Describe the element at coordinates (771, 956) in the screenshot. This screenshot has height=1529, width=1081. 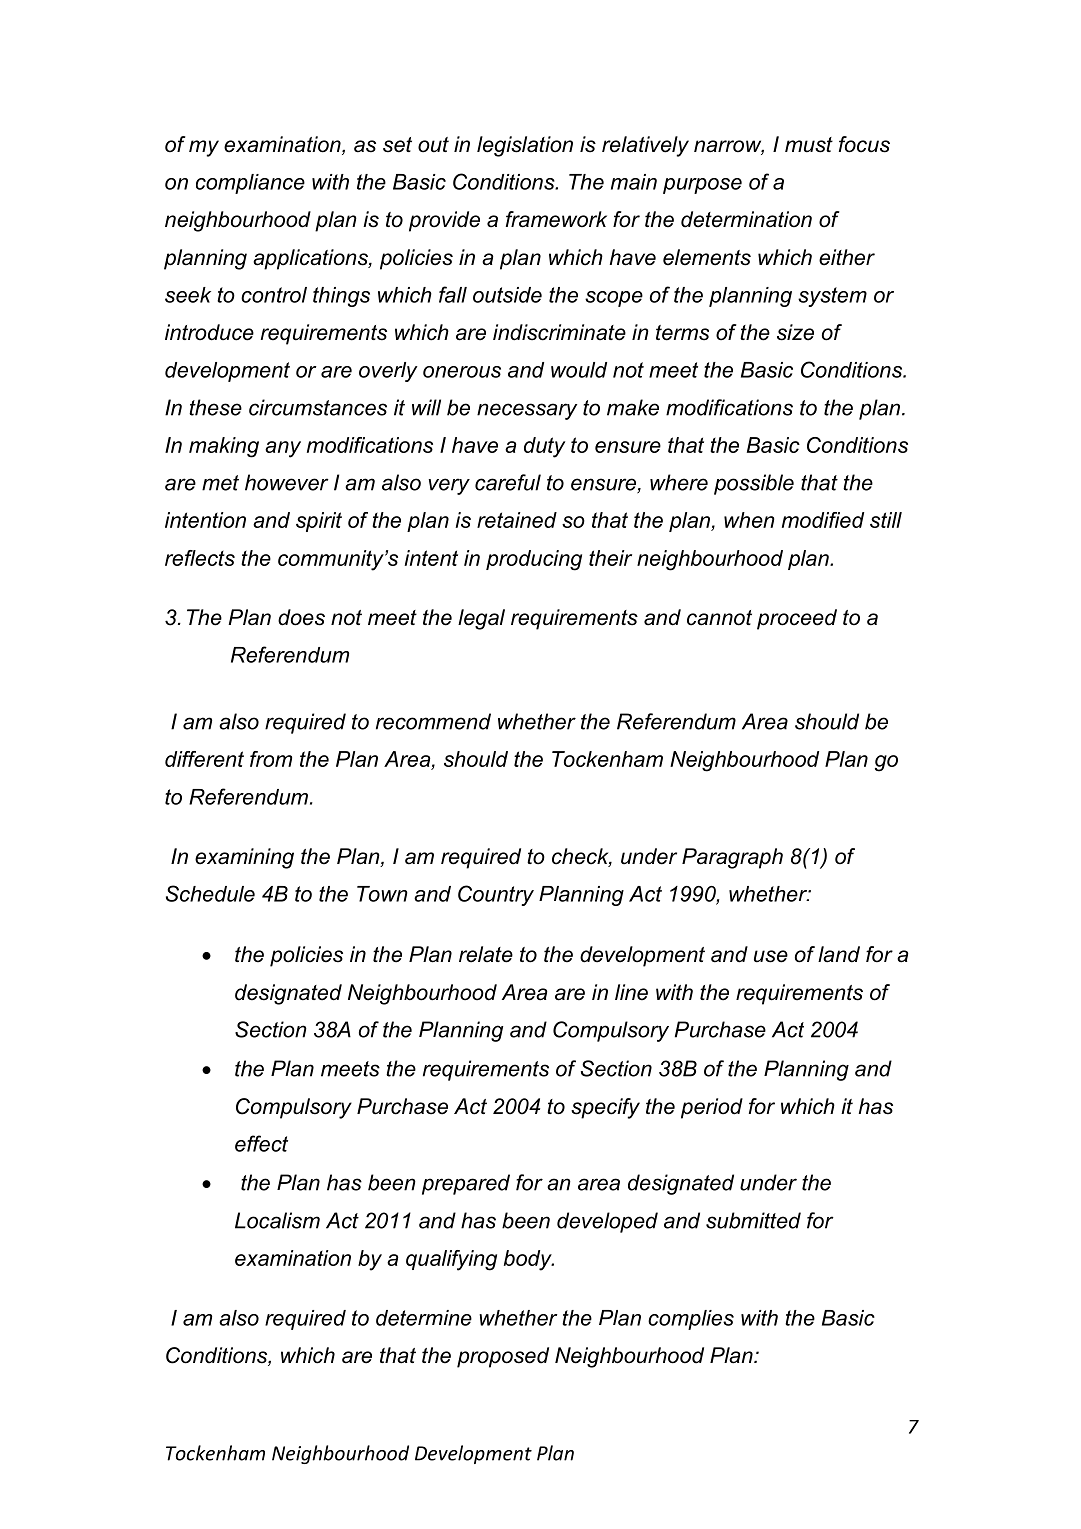
I see `use` at that location.
